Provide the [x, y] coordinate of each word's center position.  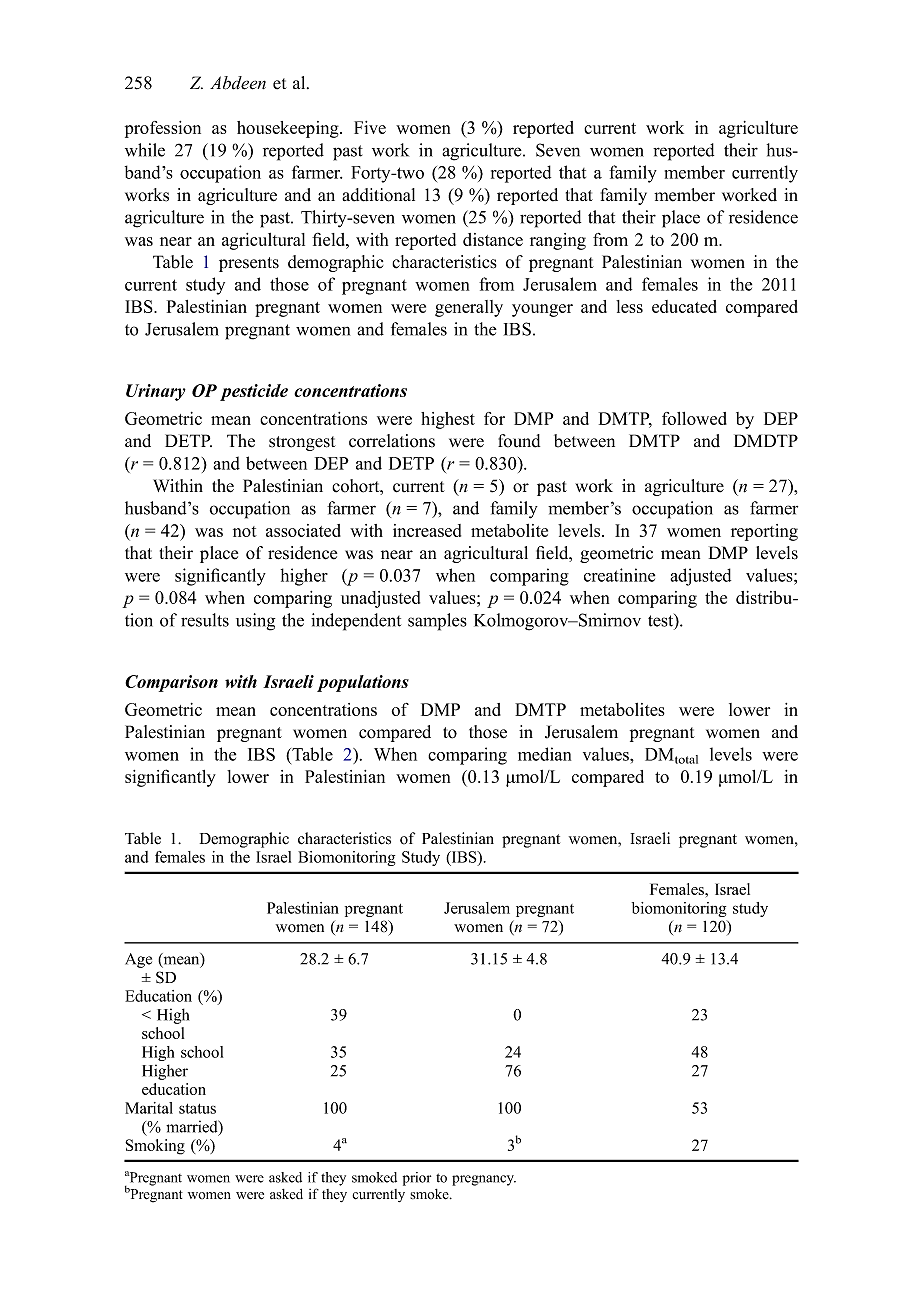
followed [694, 418]
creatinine [619, 575]
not [245, 531]
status [197, 1109]
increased [427, 530]
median [544, 754]
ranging [558, 241]
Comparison [171, 683]
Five [370, 127]
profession [163, 129]
